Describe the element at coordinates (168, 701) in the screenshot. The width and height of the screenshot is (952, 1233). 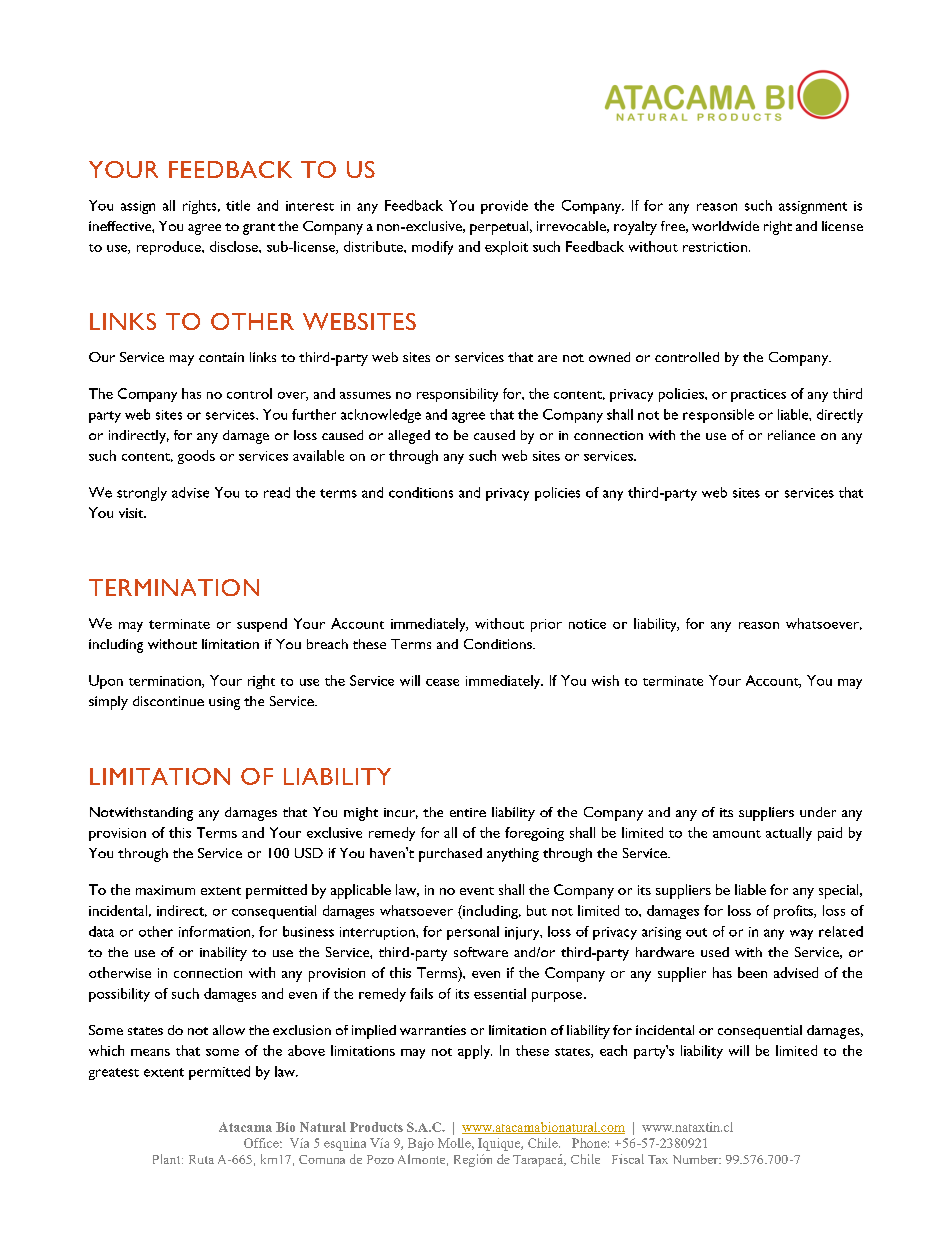
I see `discontinue` at that location.
